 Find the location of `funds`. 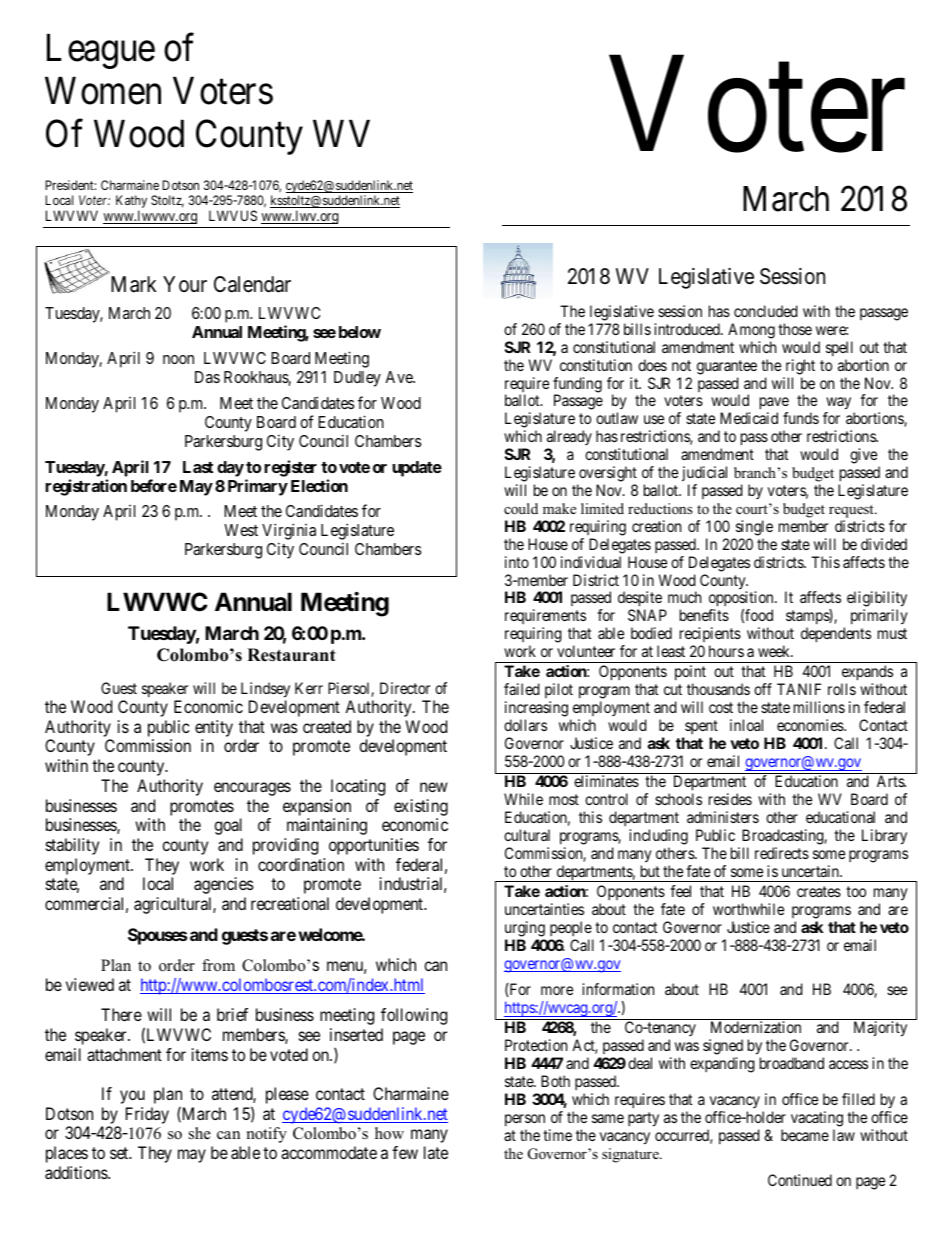

funds is located at coordinates (801, 418).
